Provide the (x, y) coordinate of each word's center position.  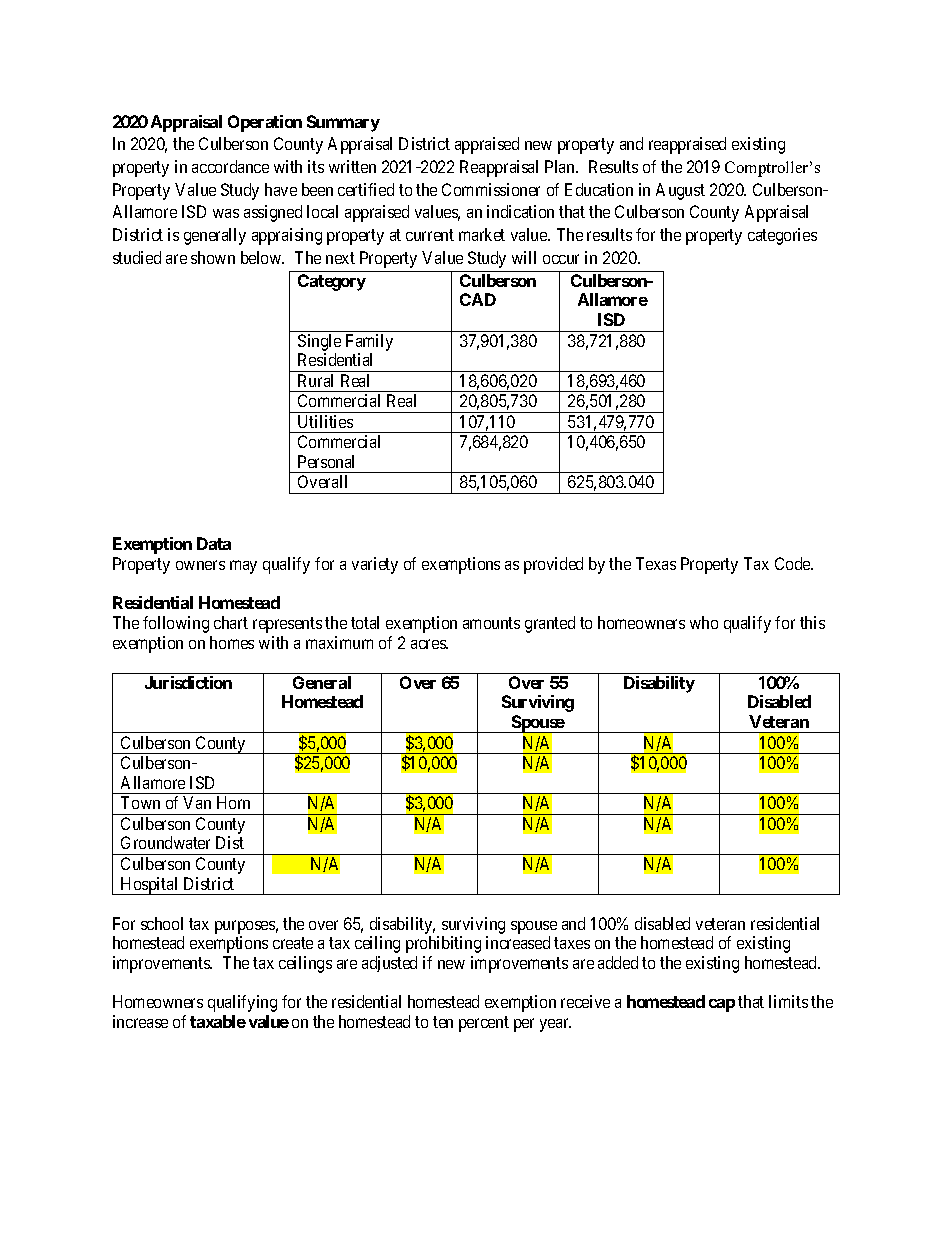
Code (794, 563)
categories (782, 236)
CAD (478, 299)
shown (213, 257)
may (243, 567)
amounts (491, 623)
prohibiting (443, 944)
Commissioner (491, 189)
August (680, 191)
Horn (233, 802)
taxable (218, 1021)
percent (484, 1024)
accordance (230, 166)
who (704, 622)
